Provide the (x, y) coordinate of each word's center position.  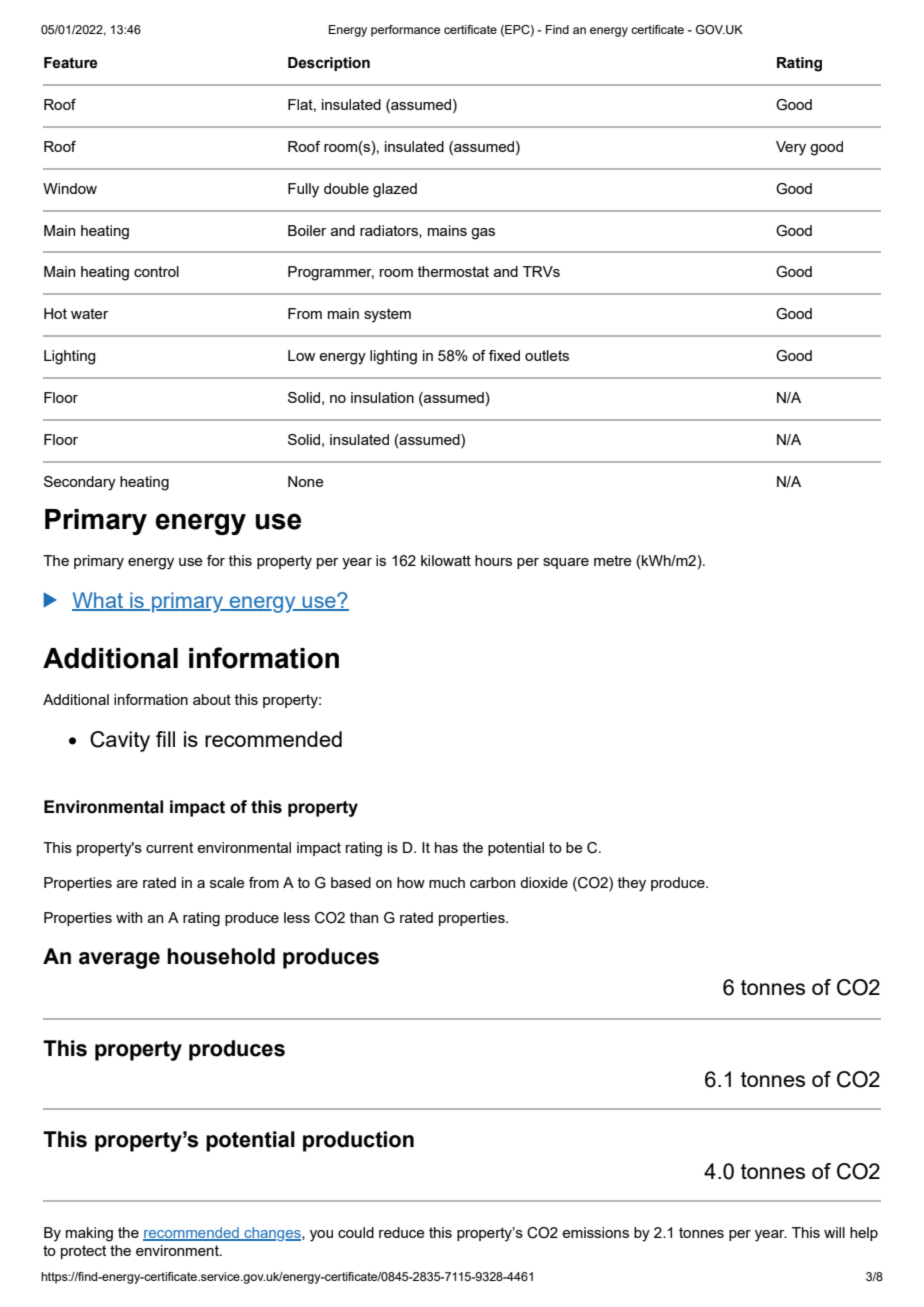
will (834, 1232)
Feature (71, 63)
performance (405, 31)
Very (791, 148)
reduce (402, 1232)
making (89, 1234)
